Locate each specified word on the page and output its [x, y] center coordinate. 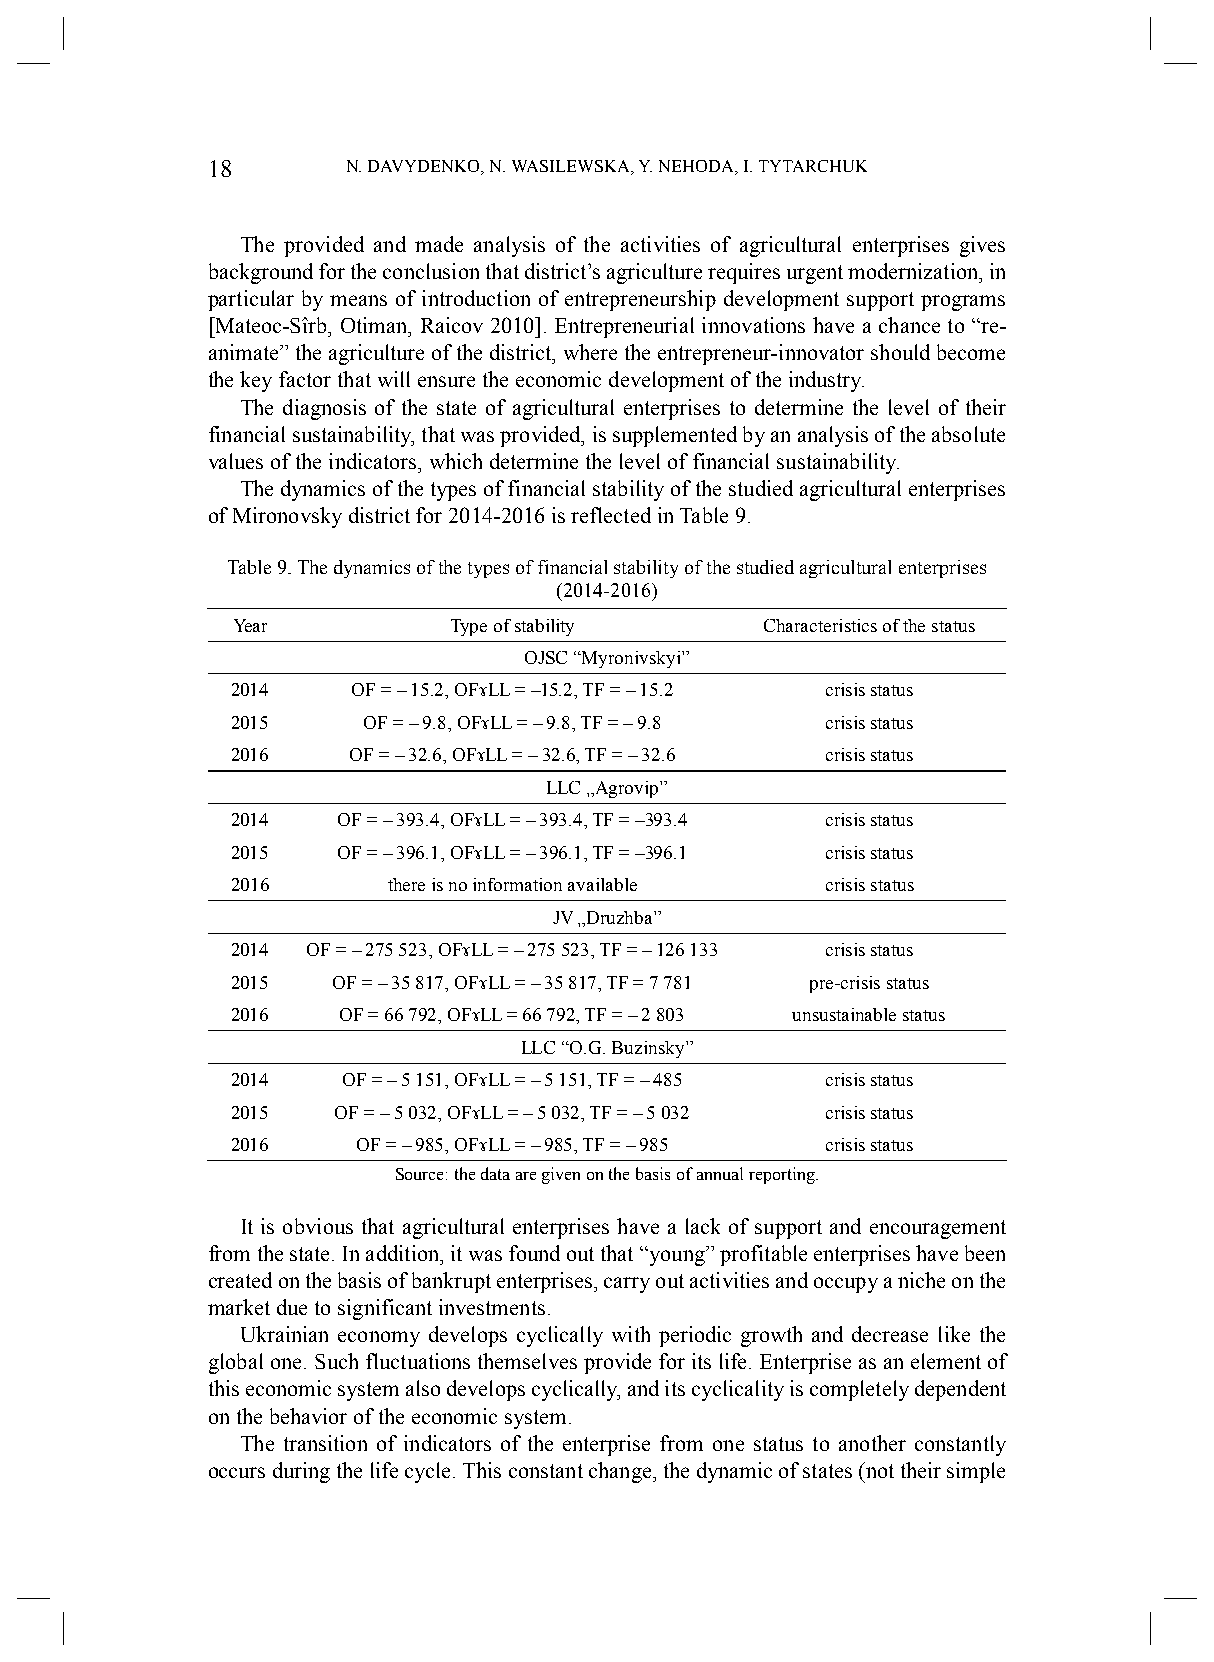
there [406, 884]
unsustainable [844, 1014]
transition [325, 1443]
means [358, 300]
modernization [914, 271]
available [602, 884]
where [590, 352]
